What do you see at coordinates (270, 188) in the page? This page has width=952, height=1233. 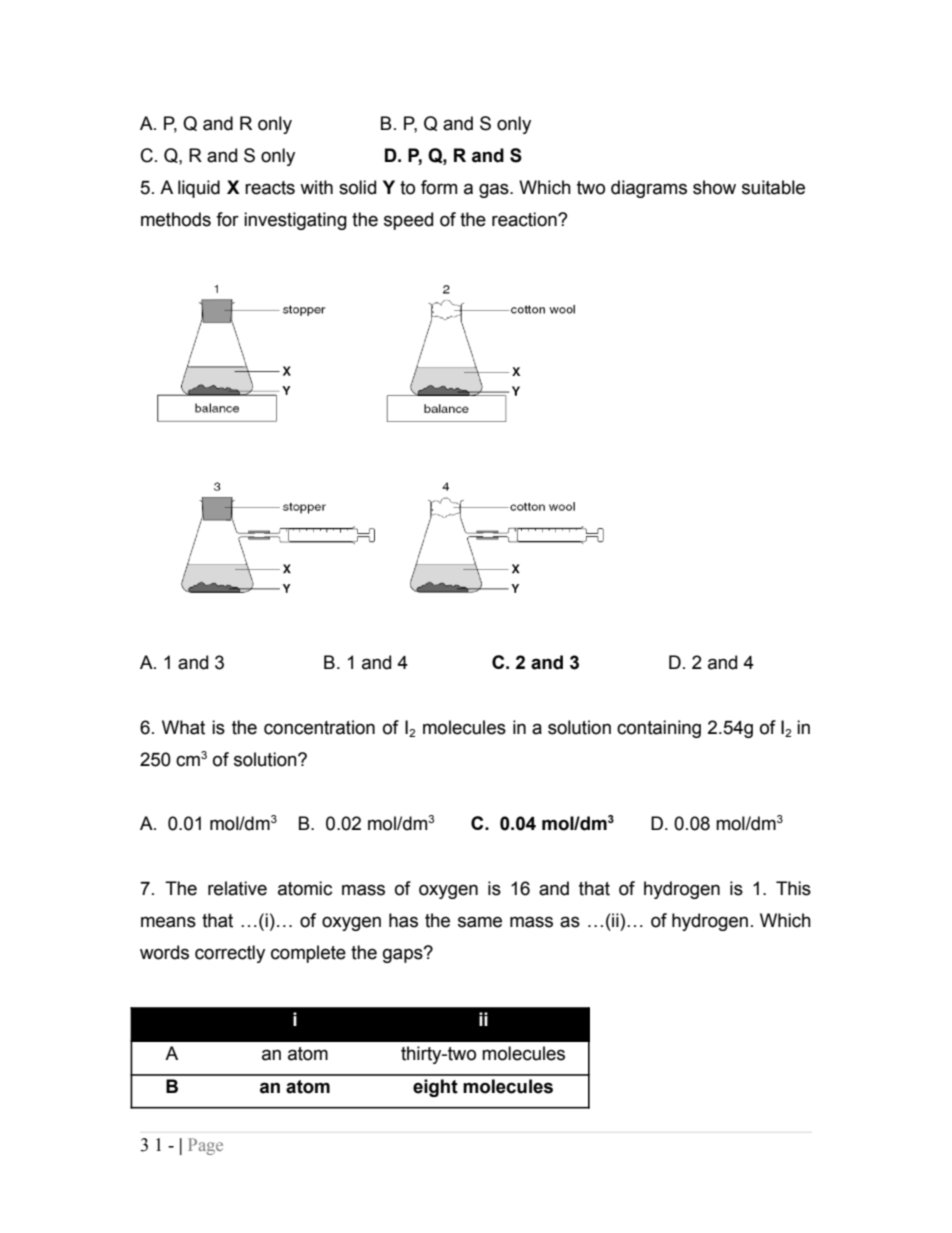 I see `reacts` at bounding box center [270, 188].
